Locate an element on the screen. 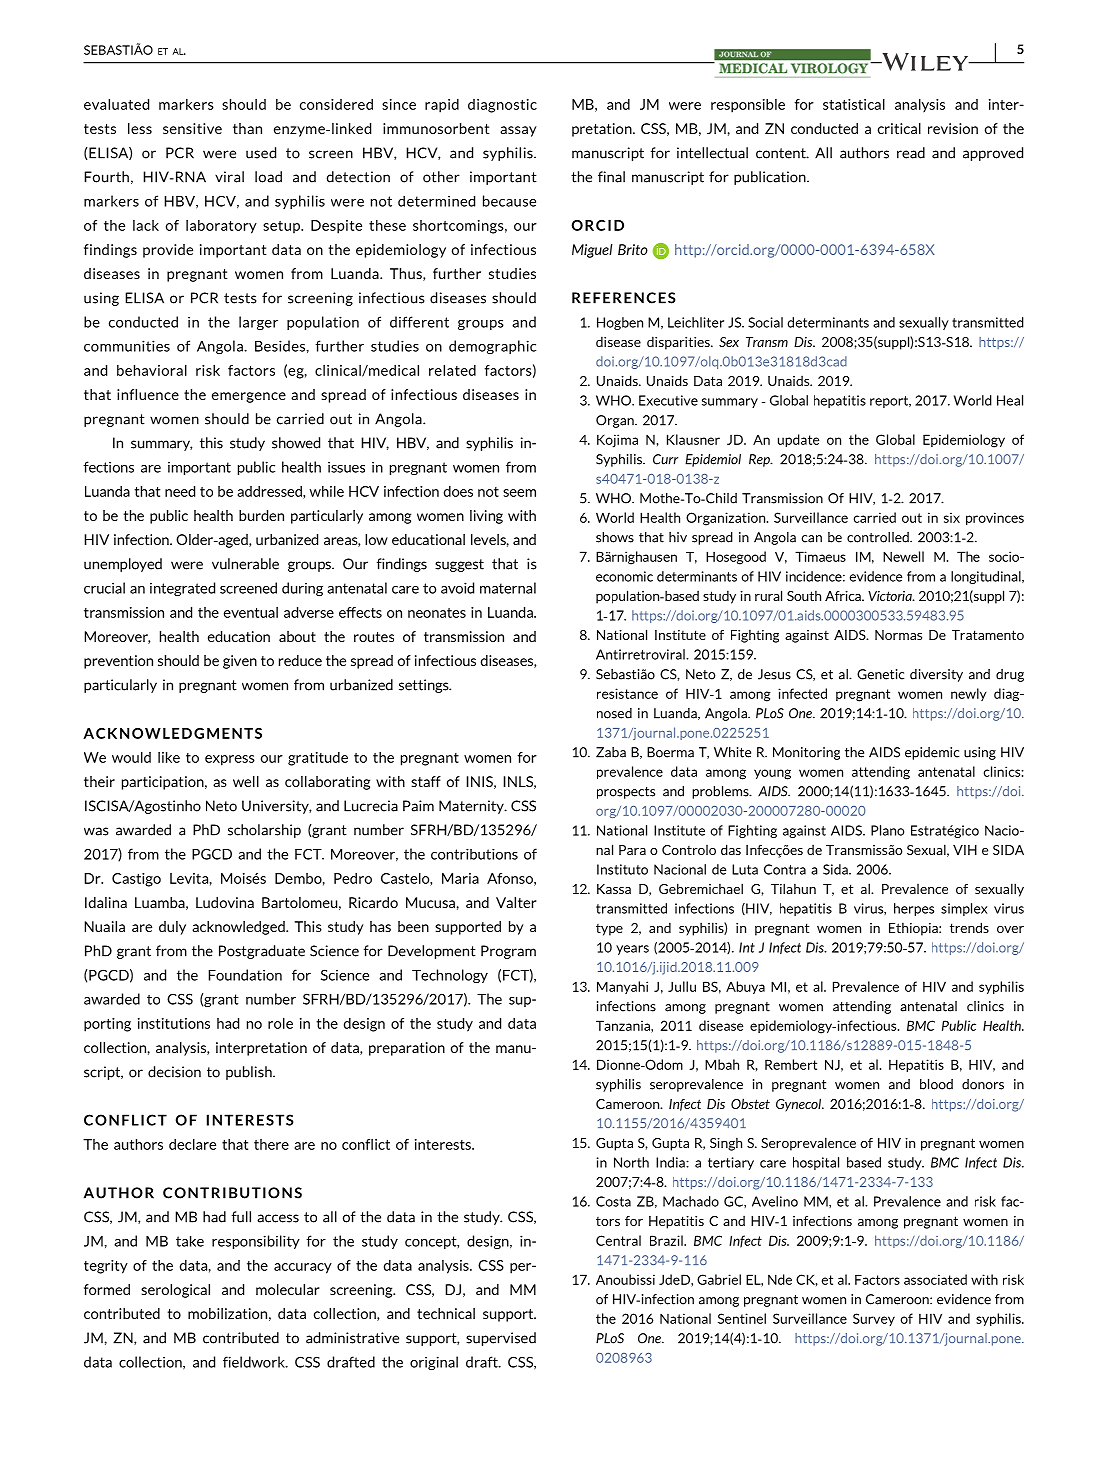 This screenshot has height=1461, width=1111. supervised is located at coordinates (501, 1339).
